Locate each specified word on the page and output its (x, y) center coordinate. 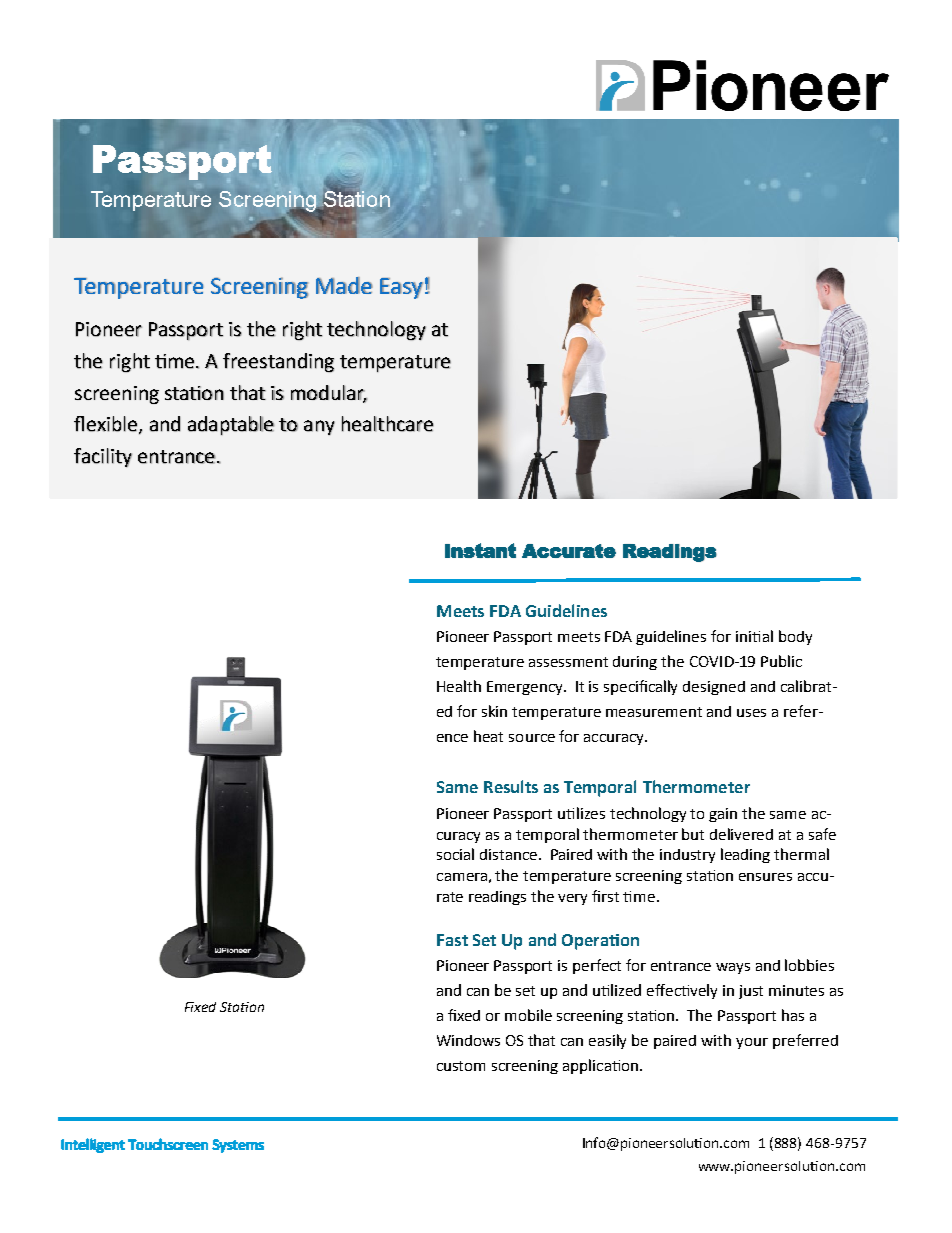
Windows (468, 1040)
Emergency (526, 688)
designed (714, 688)
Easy (401, 288)
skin (494, 711)
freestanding (278, 362)
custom (461, 1066)
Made (344, 285)
